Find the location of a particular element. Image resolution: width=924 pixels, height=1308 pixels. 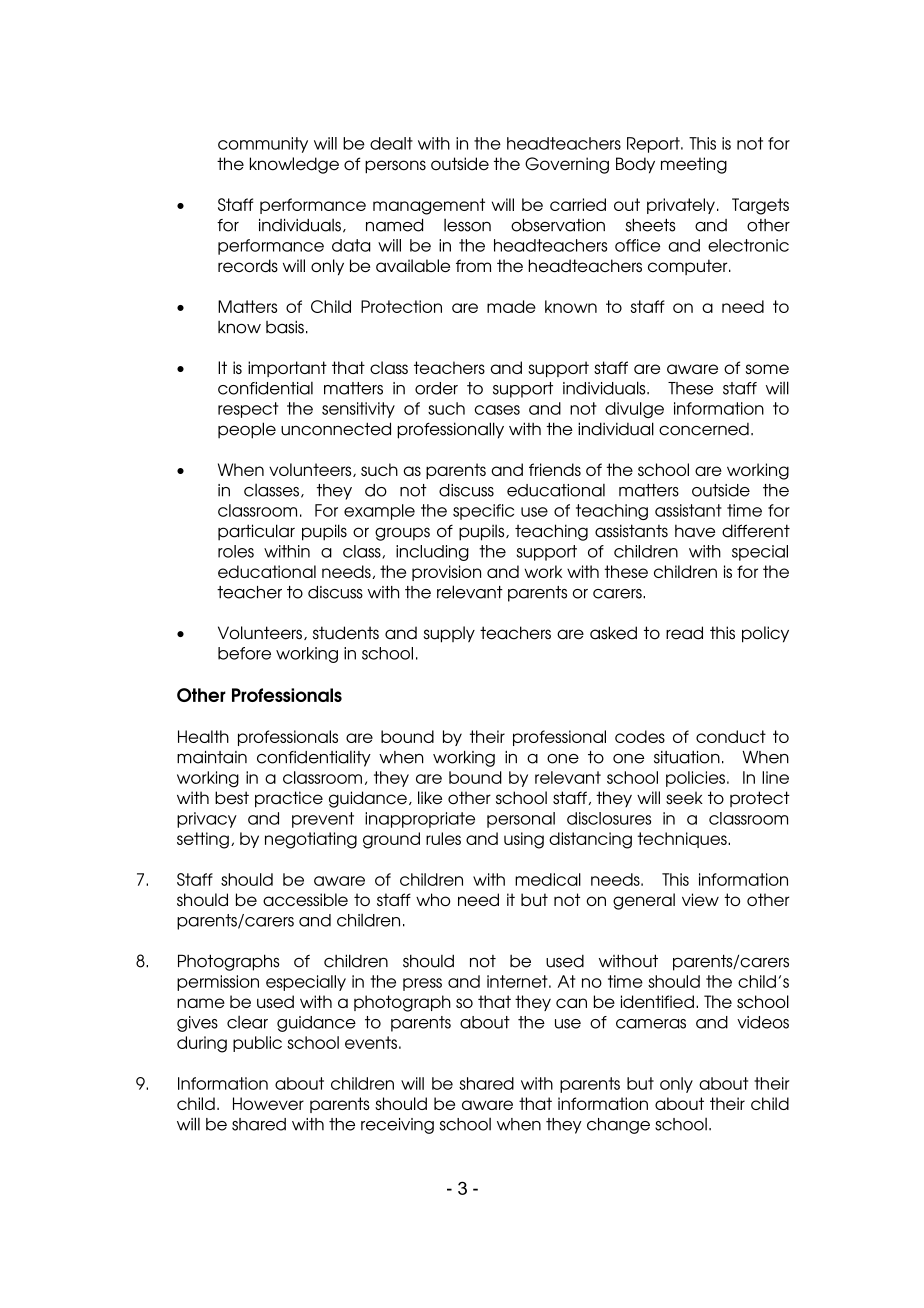

before is located at coordinates (244, 653).
